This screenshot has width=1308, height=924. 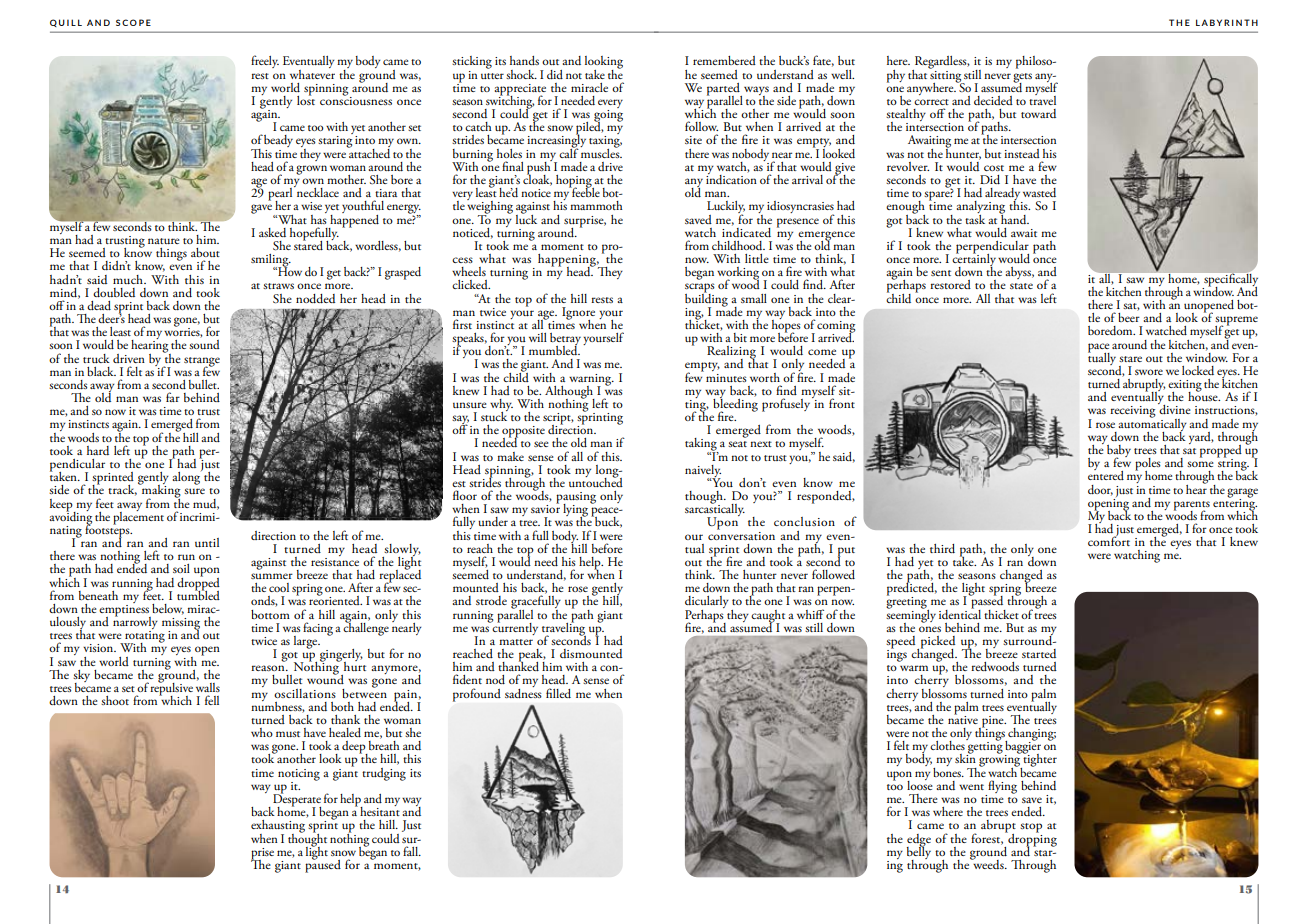 What do you see at coordinates (706, 300) in the screenshot?
I see `building` at bounding box center [706, 300].
